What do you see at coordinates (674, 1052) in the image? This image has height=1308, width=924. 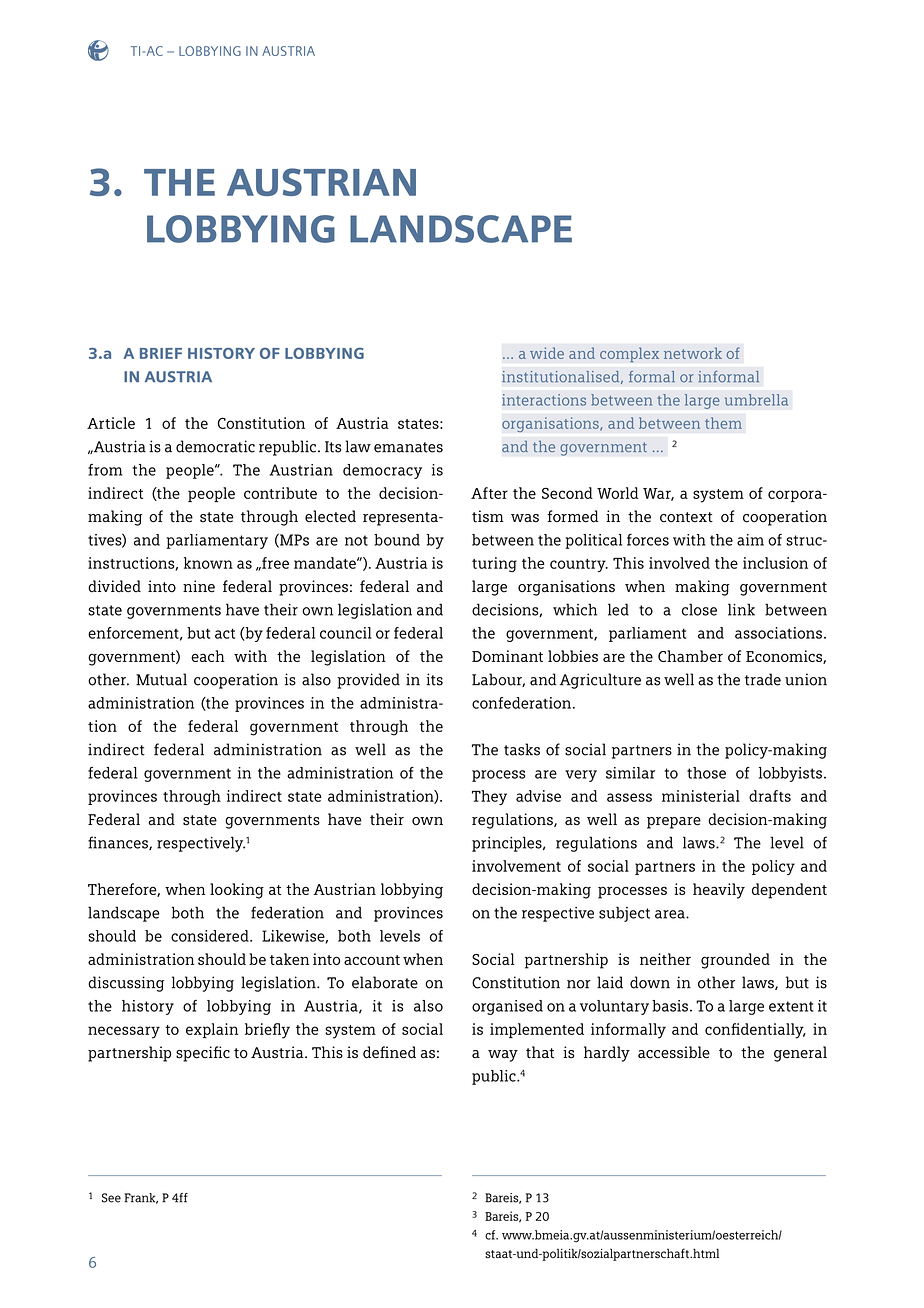 I see `accessible` at bounding box center [674, 1052].
